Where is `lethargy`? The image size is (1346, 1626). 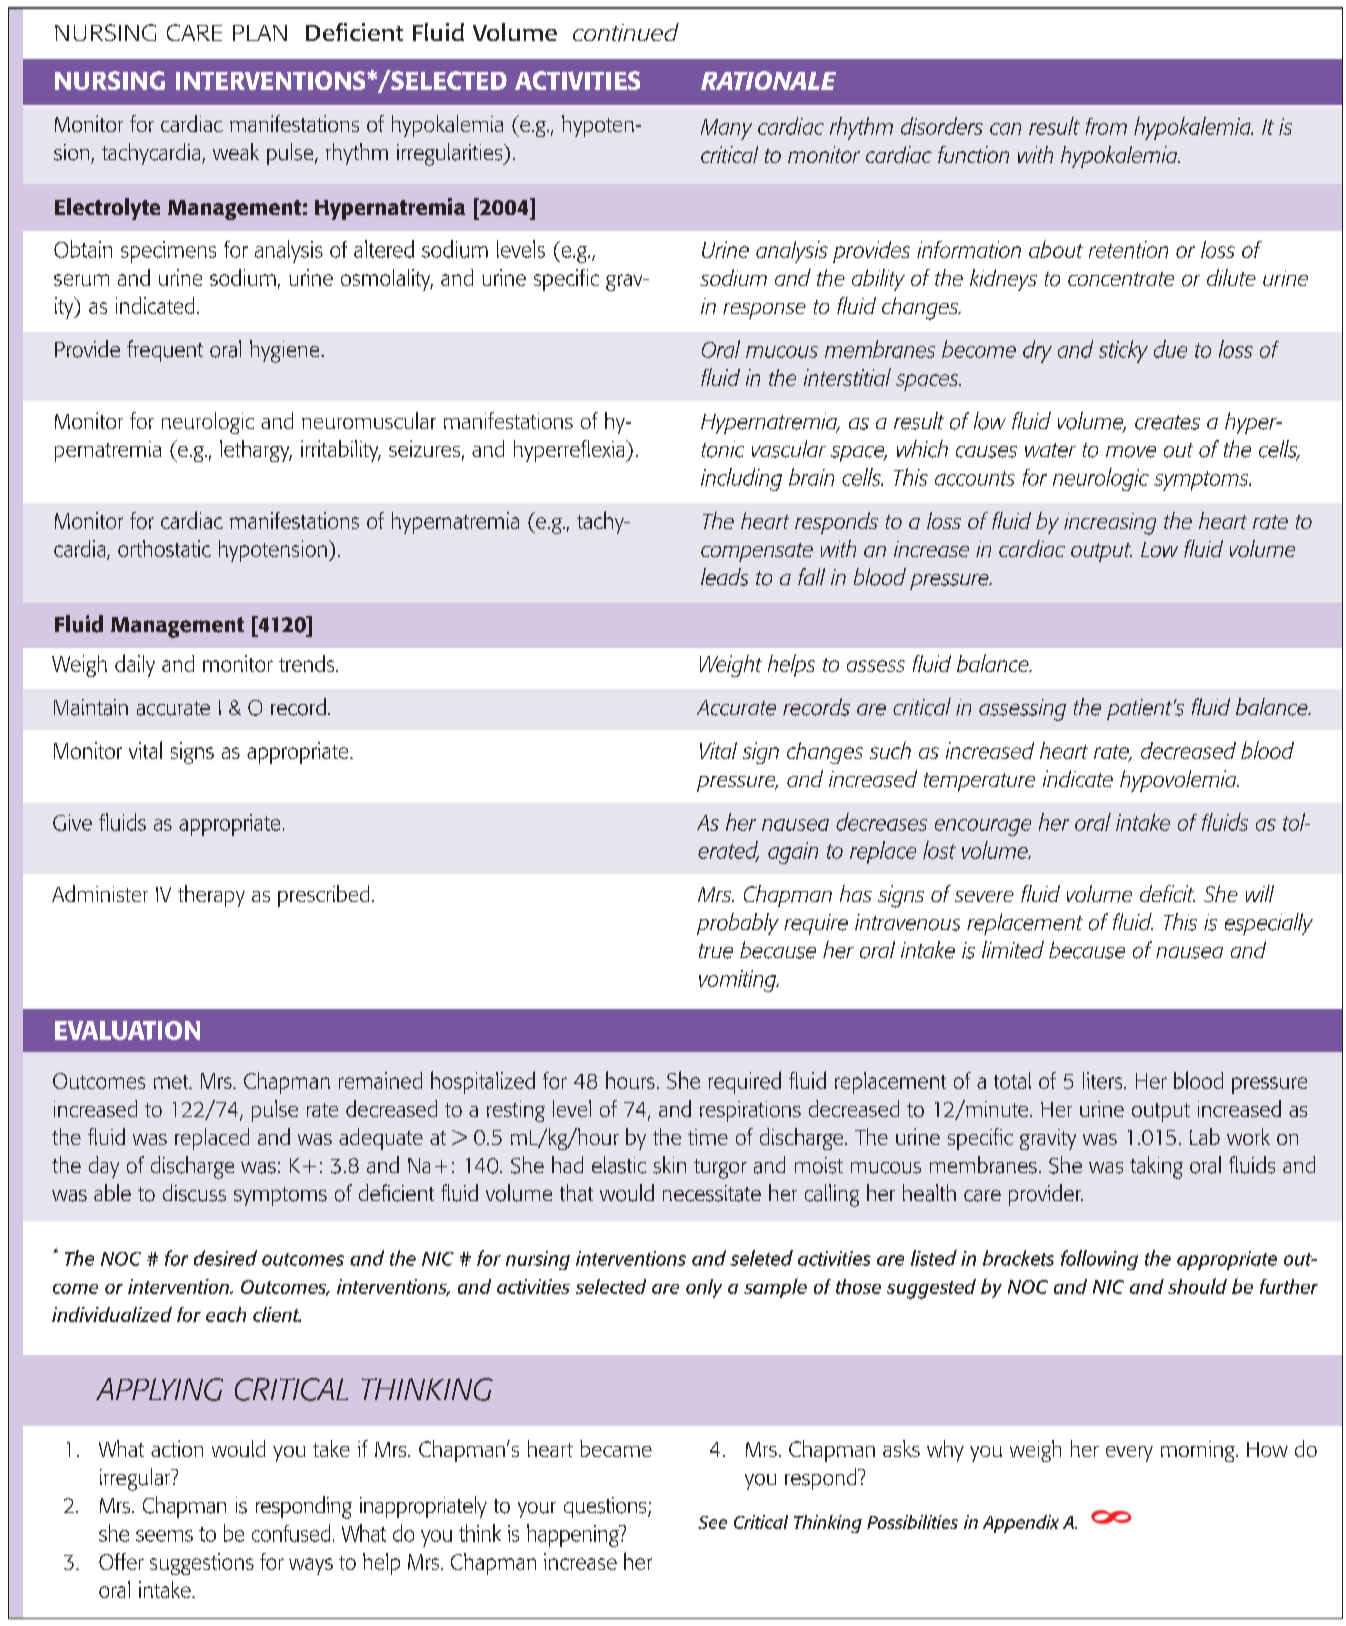 lethargy is located at coordinates (256, 451).
